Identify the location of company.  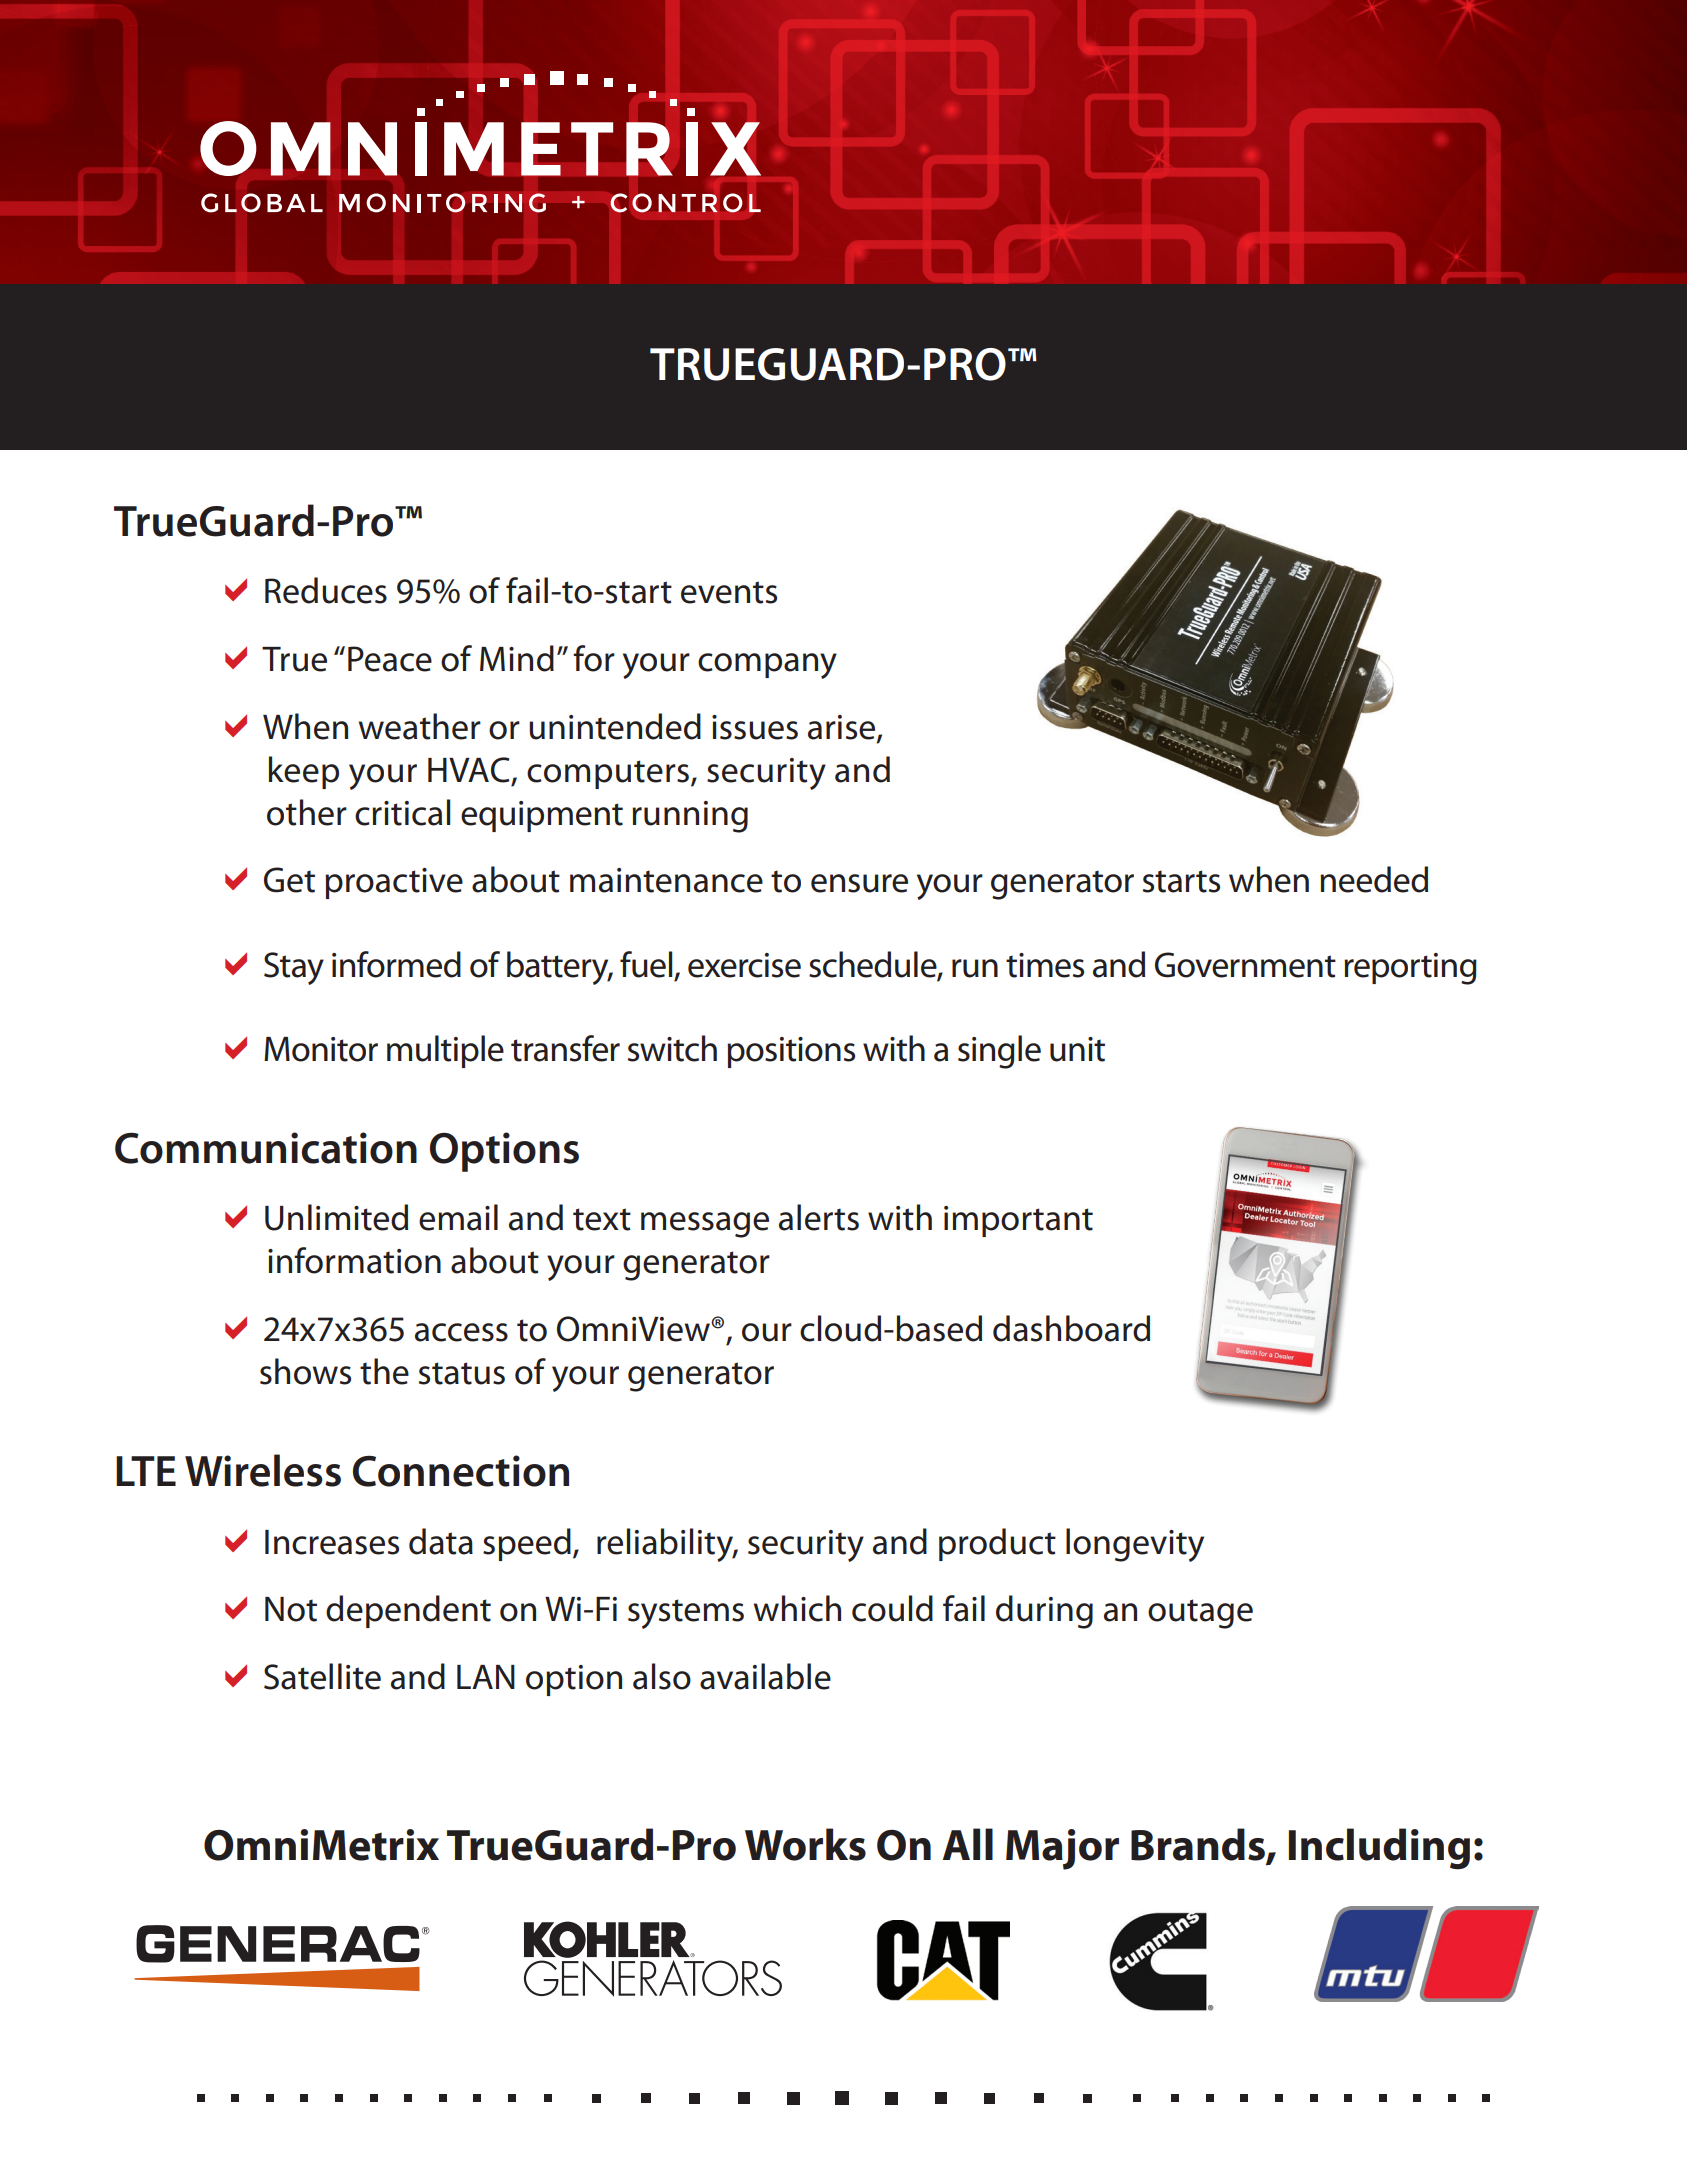
(767, 666).
